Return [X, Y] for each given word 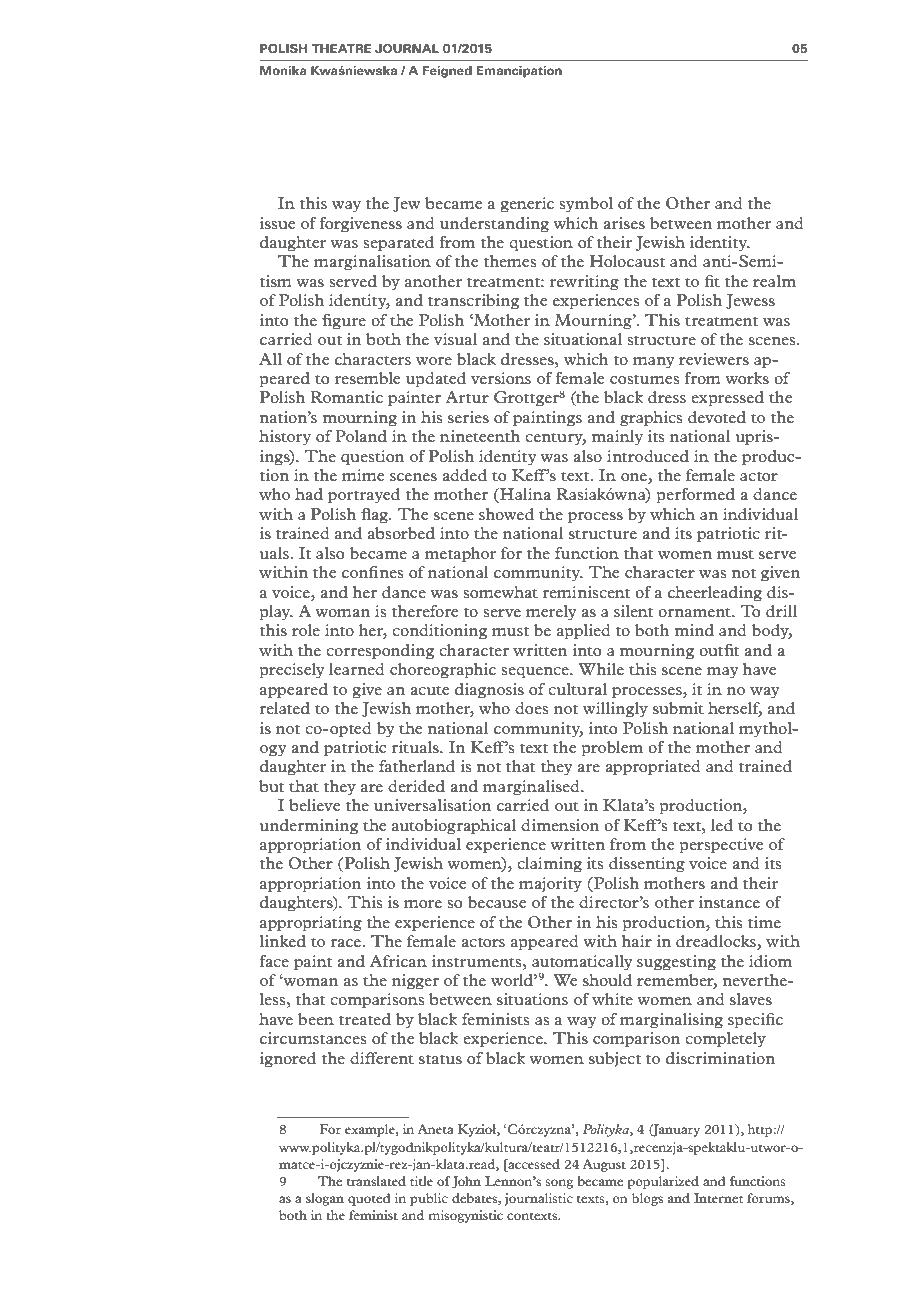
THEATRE [341, 48]
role [306, 630]
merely [551, 612]
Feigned [447, 72]
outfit [719, 650]
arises [624, 223]
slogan [325, 1199]
